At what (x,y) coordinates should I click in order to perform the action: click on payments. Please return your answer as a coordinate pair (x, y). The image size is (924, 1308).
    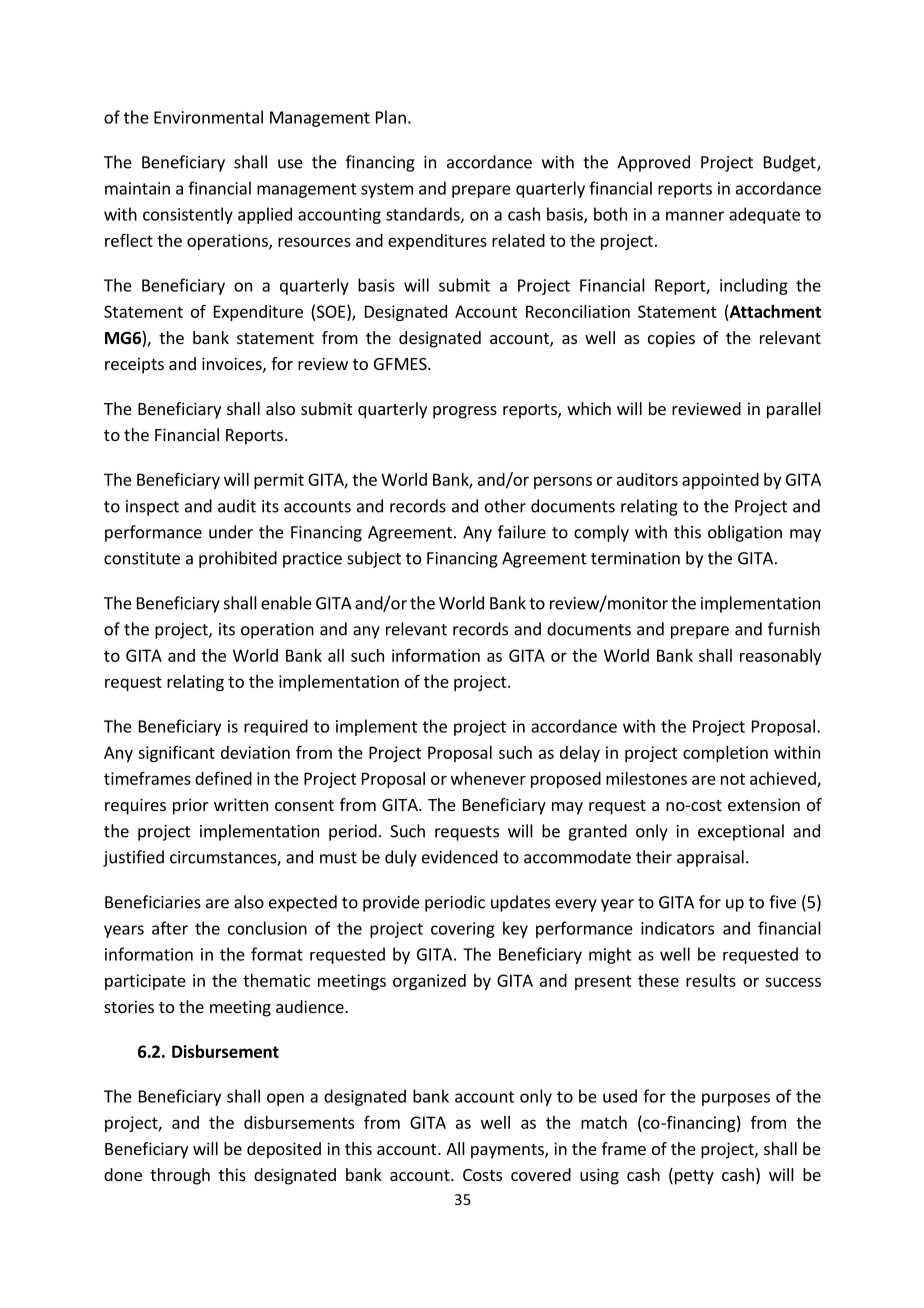
    Looking at the image, I should click on (508, 1151).
